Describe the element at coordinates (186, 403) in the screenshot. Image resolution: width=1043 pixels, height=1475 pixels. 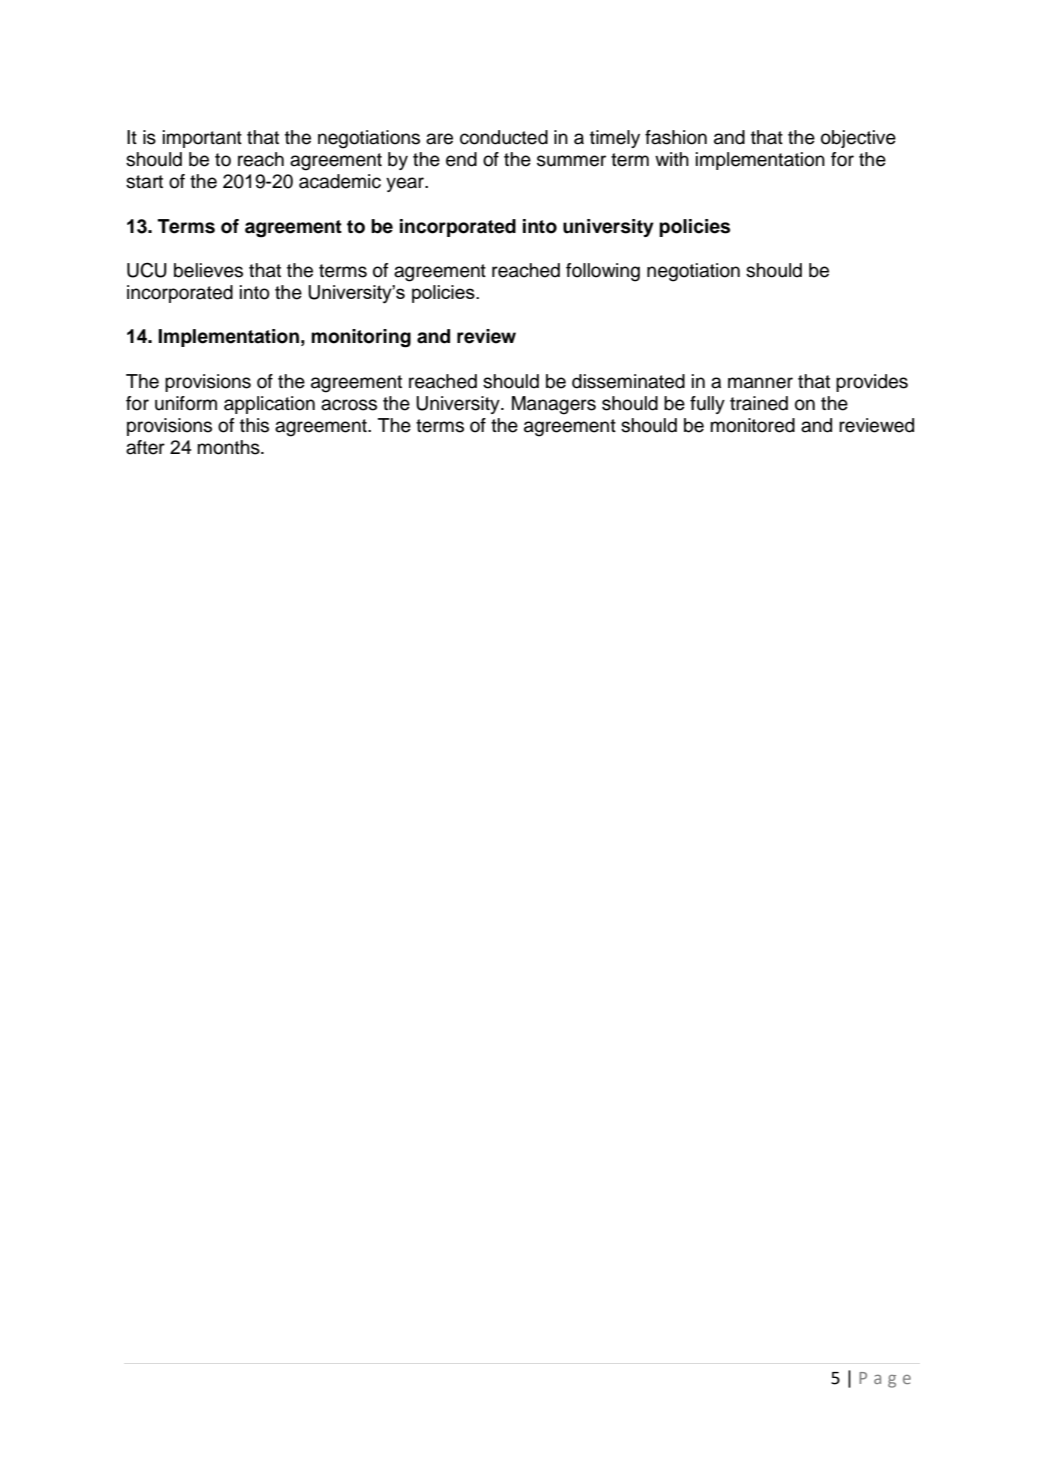
I see `uniform` at that location.
